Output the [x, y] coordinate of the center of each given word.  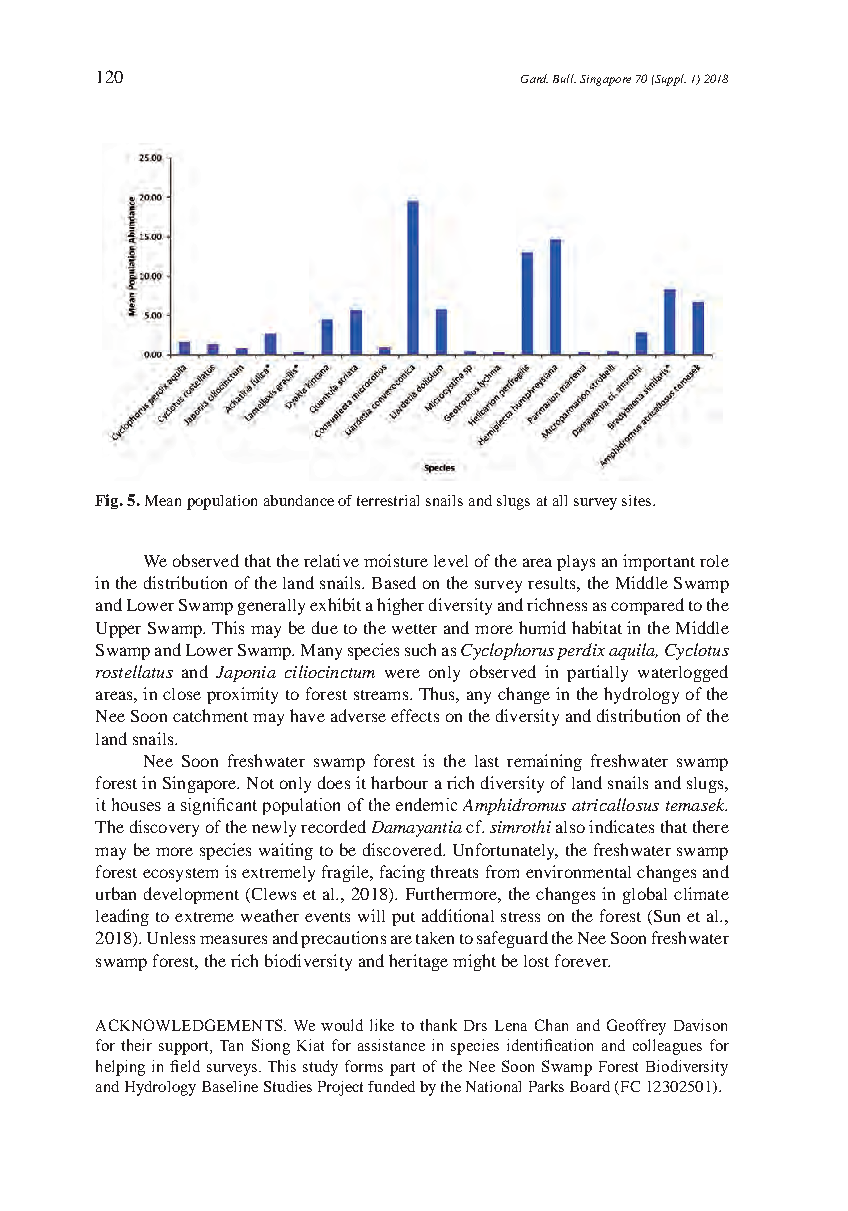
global [645, 895]
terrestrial [388, 500]
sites [638, 500]
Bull [564, 78]
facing [402, 873]
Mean [163, 500]
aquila [633, 651]
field [185, 1066]
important [659, 562]
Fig [108, 501]
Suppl [669, 80]
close [182, 694]
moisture [396, 560]
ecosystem [180, 875]
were [402, 673]
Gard [534, 78]
